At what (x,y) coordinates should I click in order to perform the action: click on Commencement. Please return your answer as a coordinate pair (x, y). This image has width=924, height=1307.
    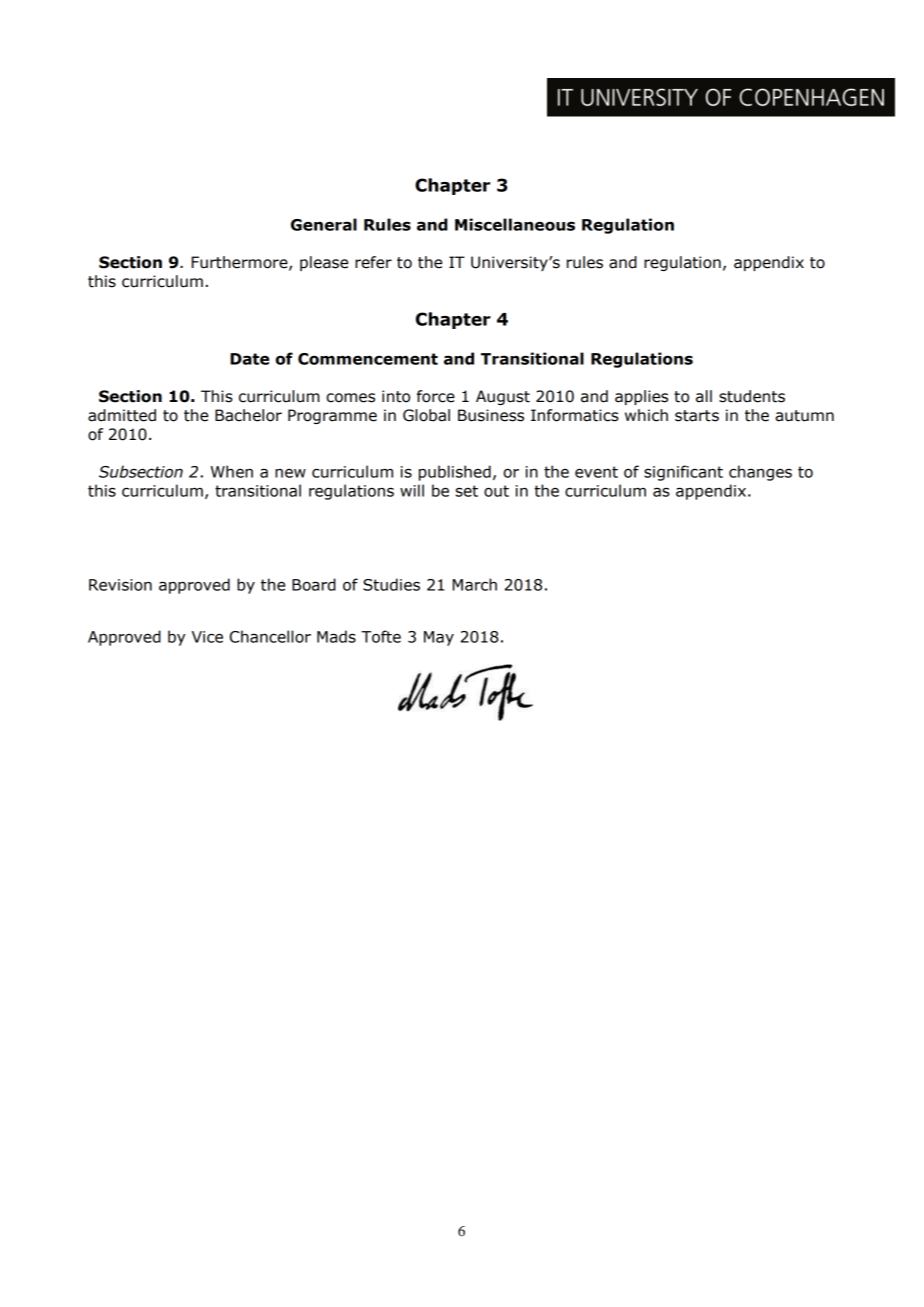
    Looking at the image, I should click on (368, 359).
